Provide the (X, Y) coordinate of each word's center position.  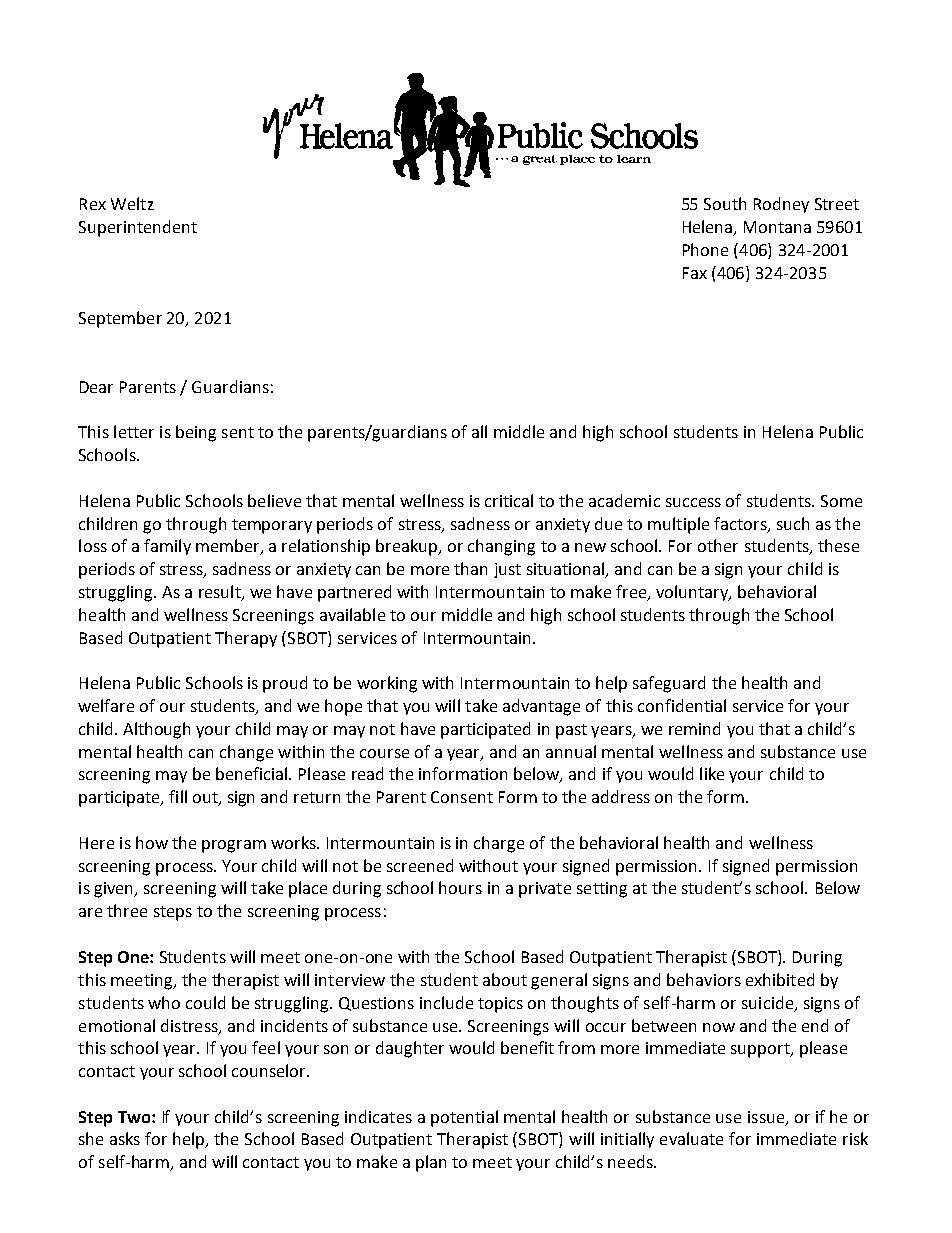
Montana (777, 227)
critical (509, 500)
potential (464, 1118)
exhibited (780, 979)
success (693, 502)
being (196, 433)
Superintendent (138, 228)
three (127, 910)
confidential (682, 705)
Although (156, 730)
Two (135, 1117)
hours (460, 887)
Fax (695, 273)
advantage (541, 707)
